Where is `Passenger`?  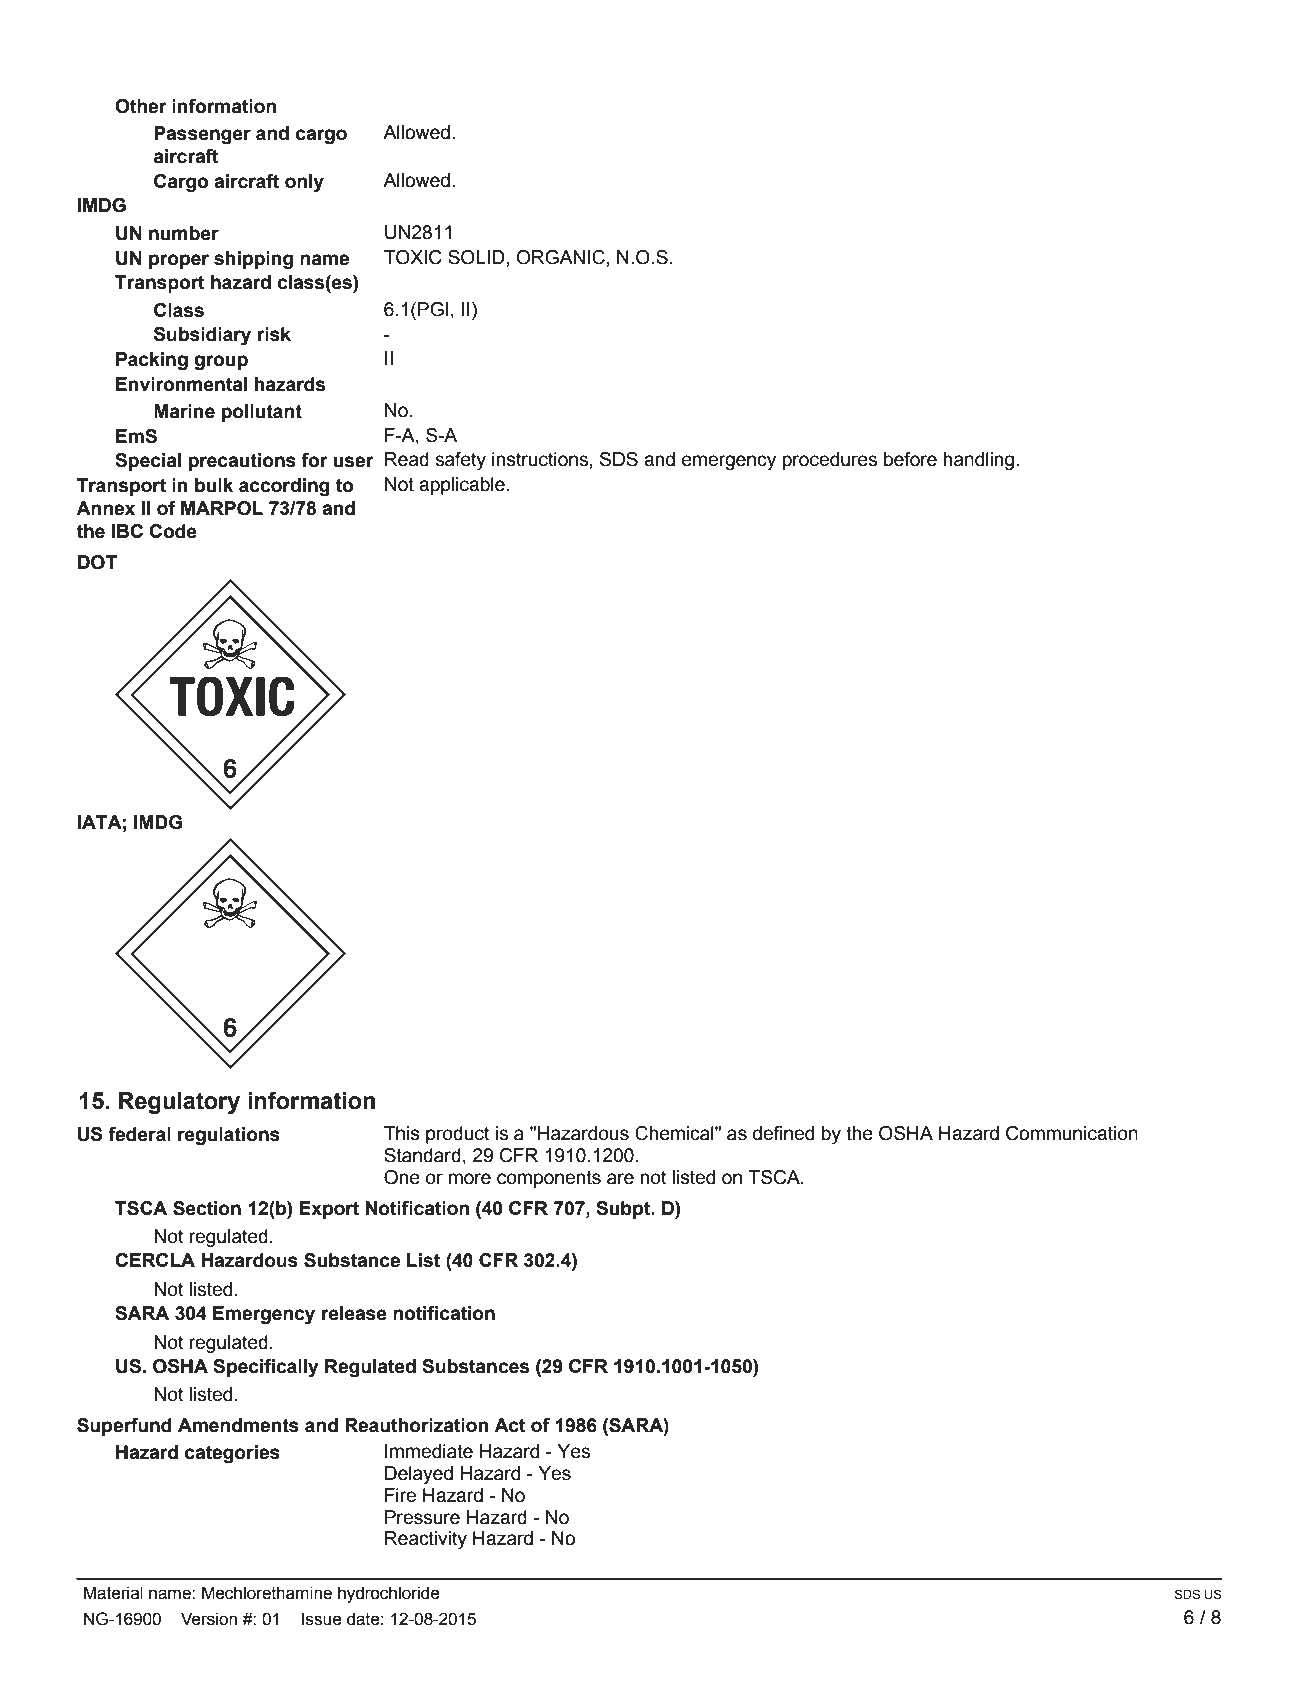
Passenger is located at coordinates (202, 135).
